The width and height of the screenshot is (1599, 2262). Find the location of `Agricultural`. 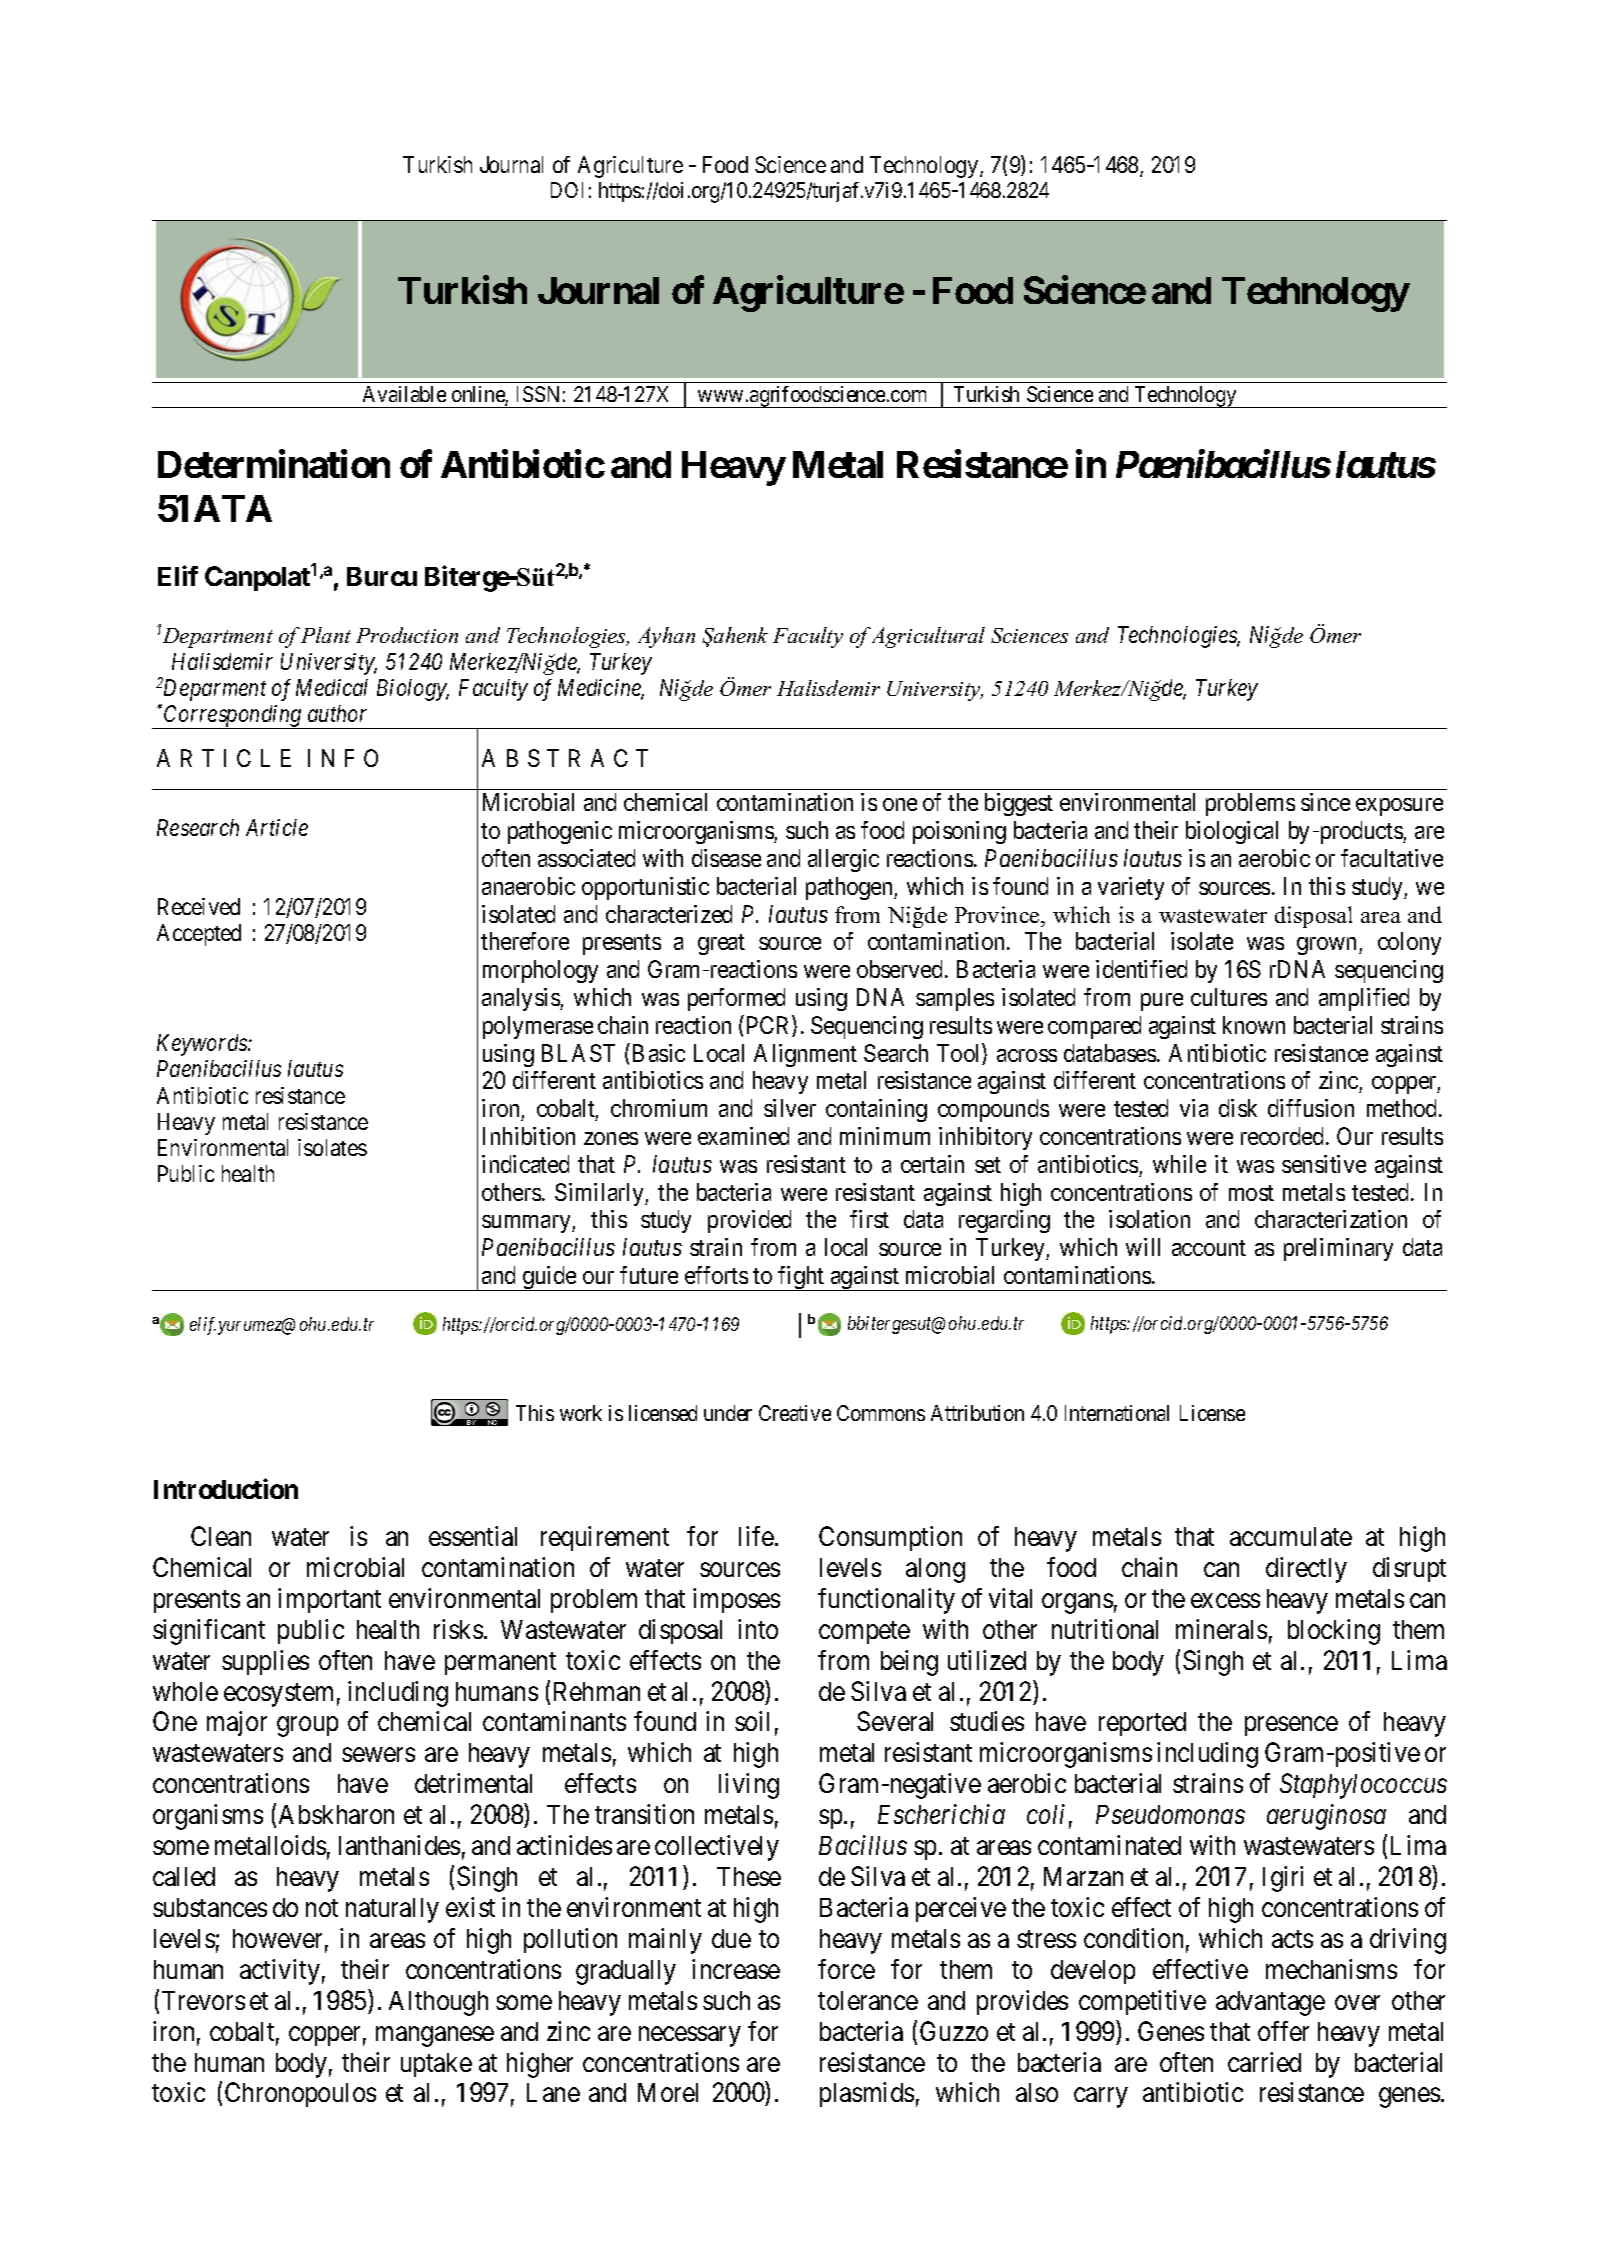

Agricultural is located at coordinates (928, 637).
